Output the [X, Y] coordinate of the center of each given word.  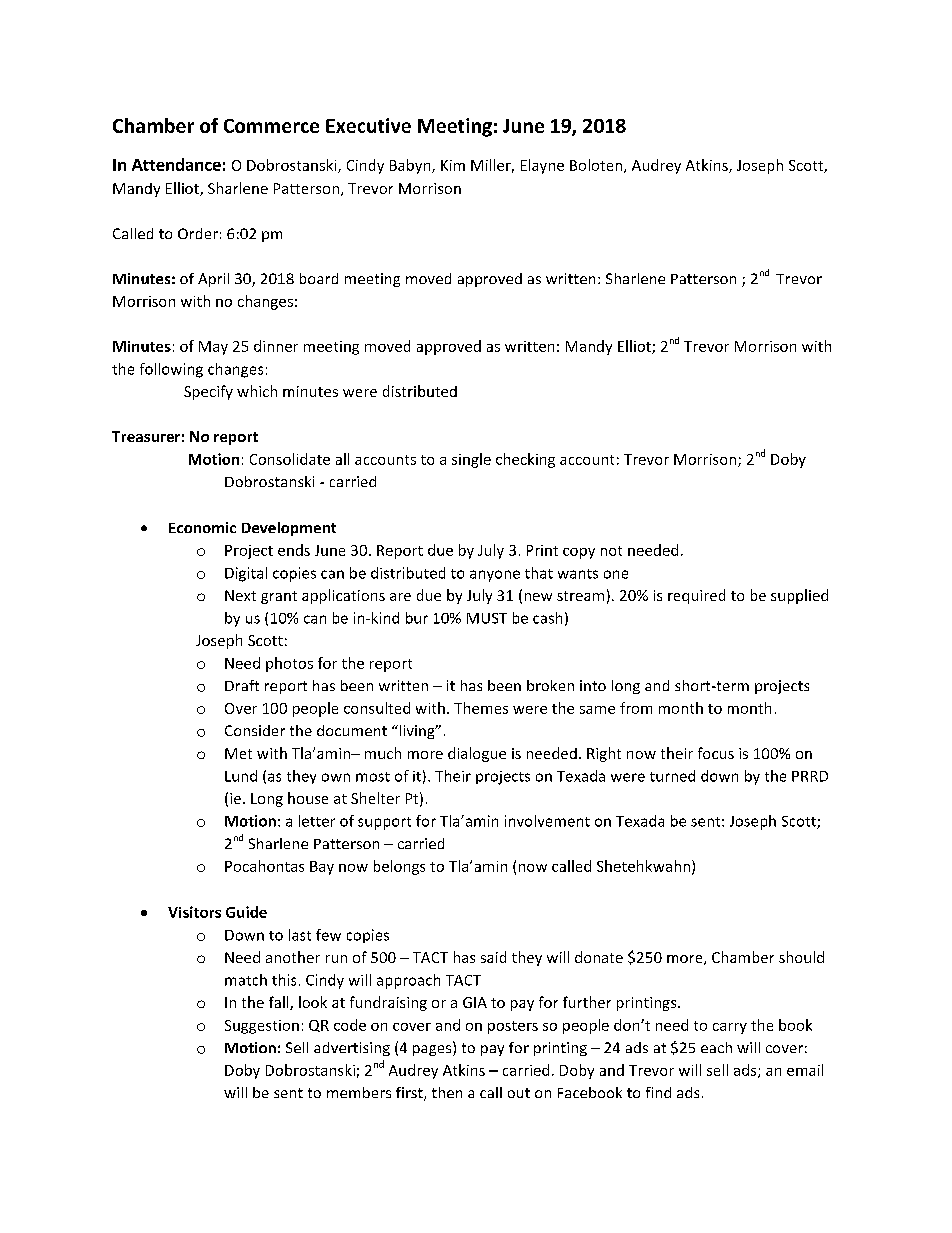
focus [716, 753]
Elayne [542, 166]
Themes [481, 708]
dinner [276, 346]
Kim [453, 165]
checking [525, 460]
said [493, 957]
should [801, 957]
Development [289, 529]
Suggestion [262, 1027]
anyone [495, 576]
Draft [242, 685]
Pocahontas [264, 866]
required [696, 596]
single [471, 460]
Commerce [271, 126]
